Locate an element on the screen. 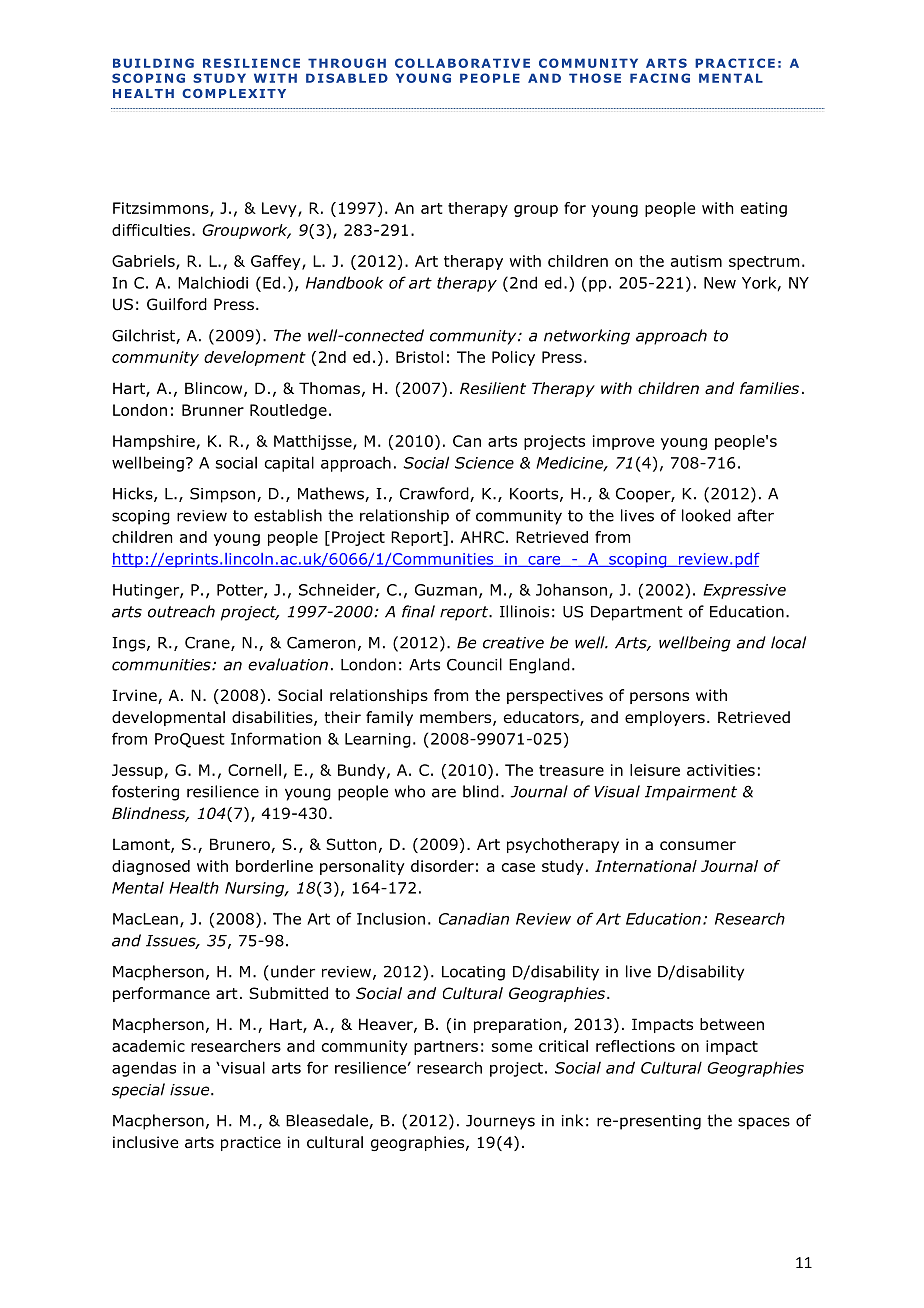 Image resolution: width=924 pixels, height=1308 pixels. THROUGH is located at coordinates (347, 63).
